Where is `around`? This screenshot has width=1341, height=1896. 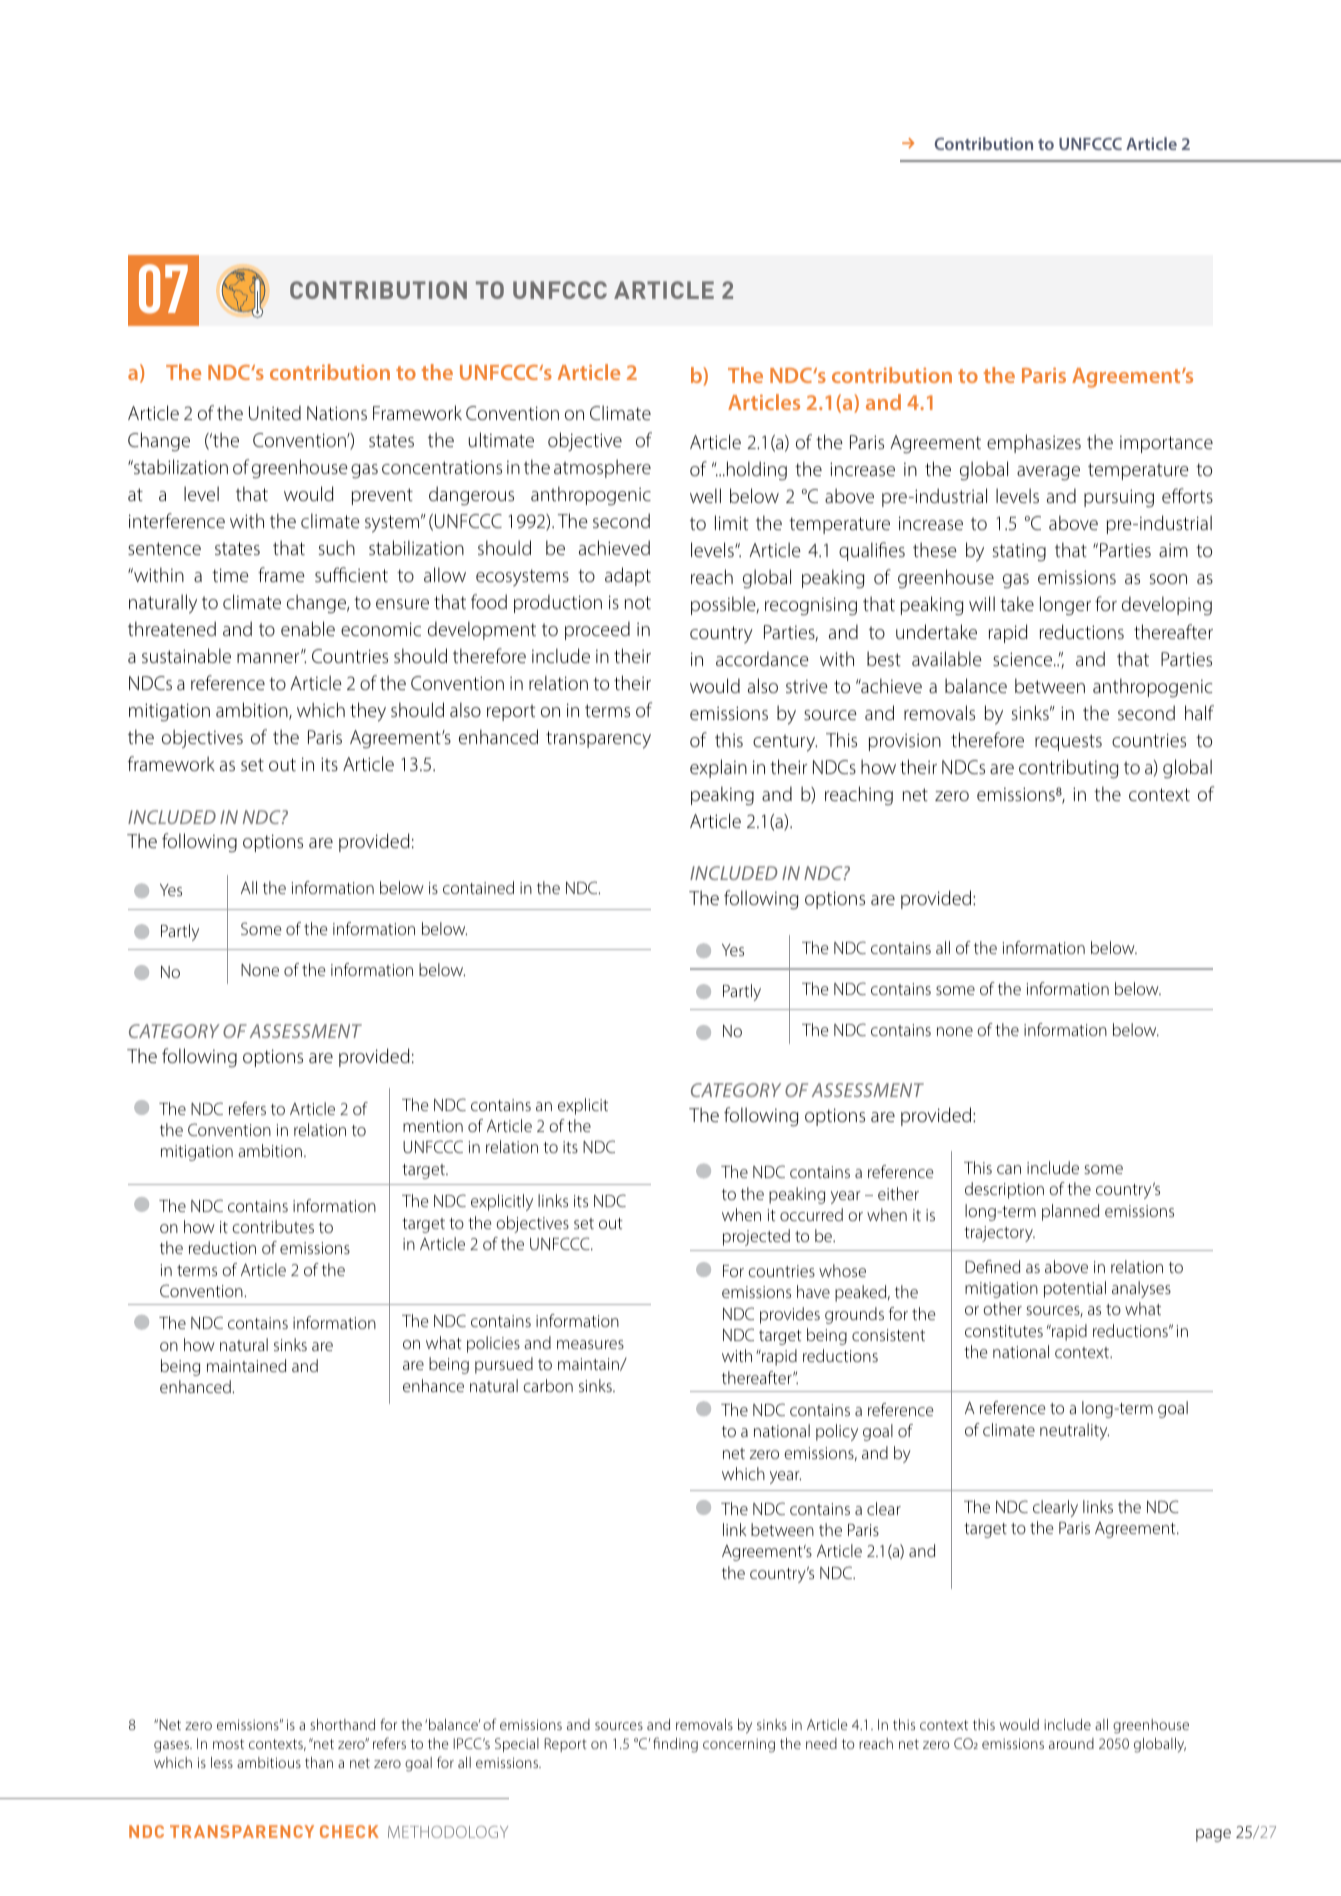
around is located at coordinates (1071, 1743).
